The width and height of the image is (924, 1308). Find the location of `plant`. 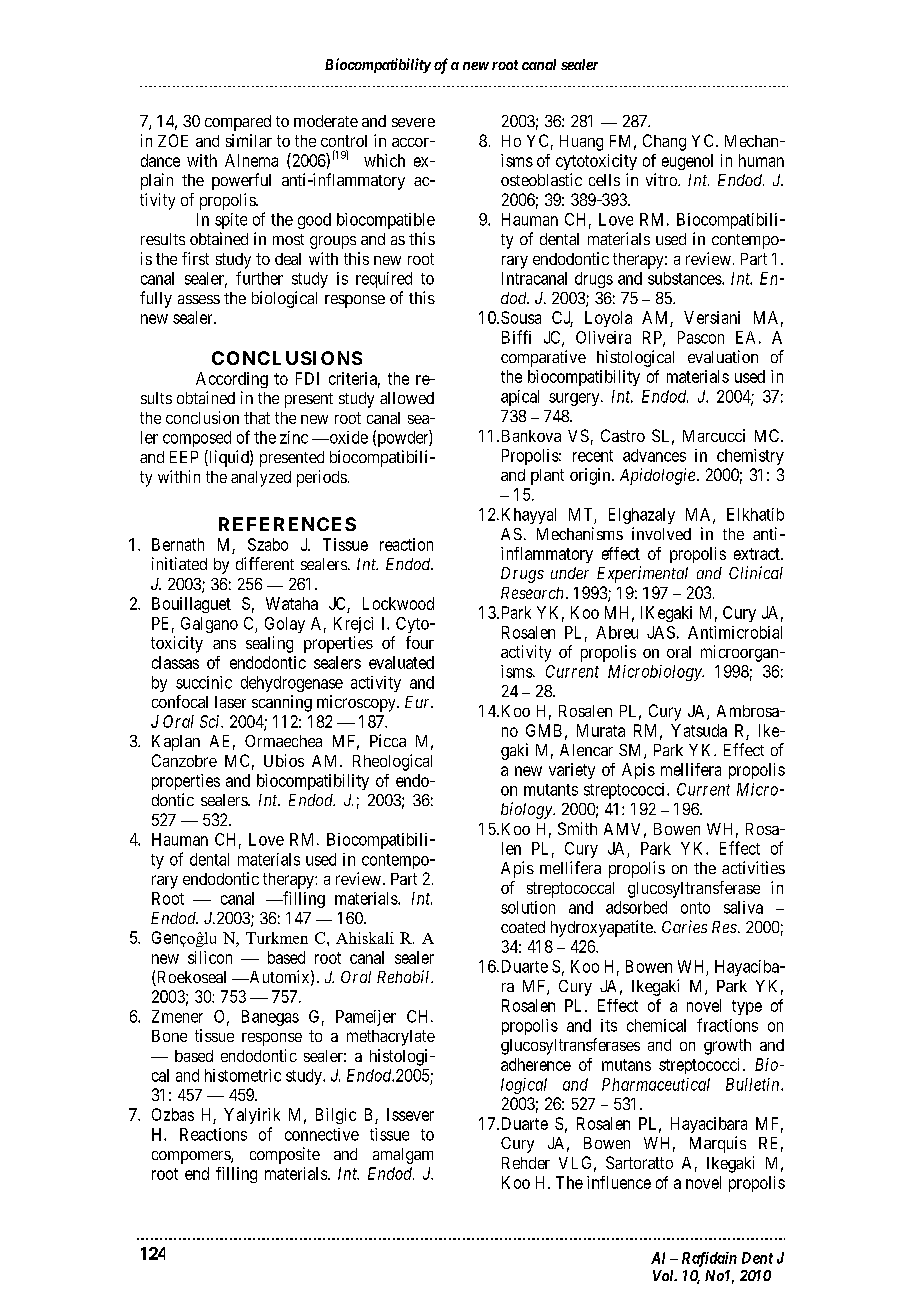

plant is located at coordinates (547, 477).
